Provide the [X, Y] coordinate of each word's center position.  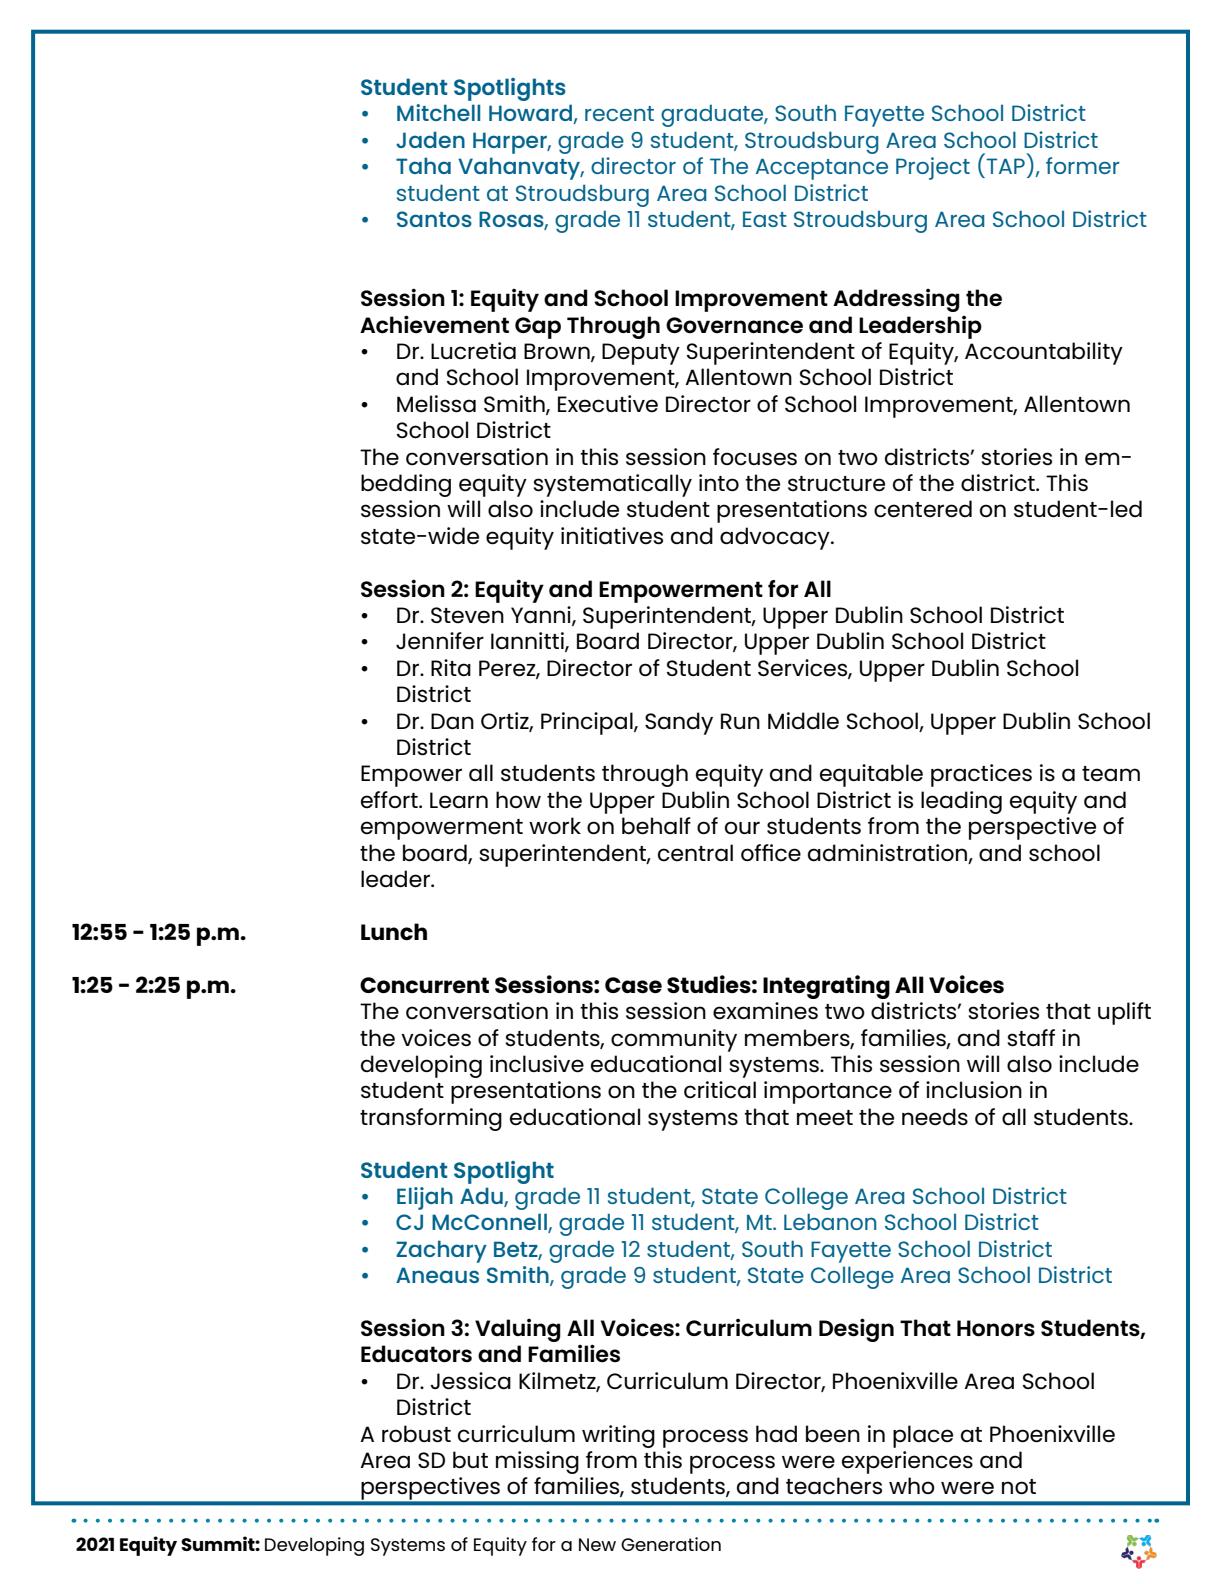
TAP [1005, 166]
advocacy [776, 538]
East [765, 219]
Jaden [430, 139]
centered [923, 509]
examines [765, 1011]
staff [1031, 1038]
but [470, 1460]
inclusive [537, 1064]
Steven [467, 615]
